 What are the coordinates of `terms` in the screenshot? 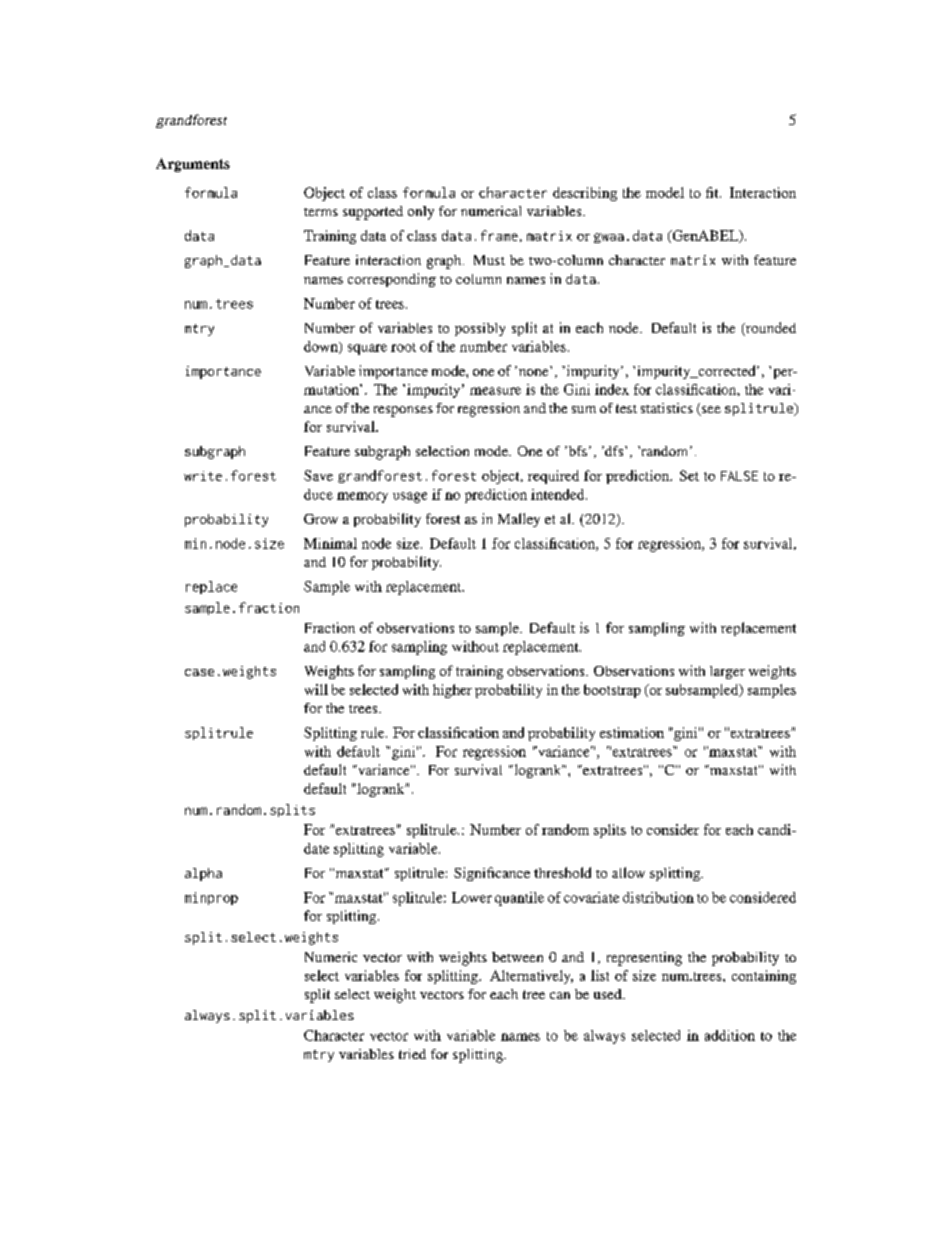 It's located at (321, 212).
